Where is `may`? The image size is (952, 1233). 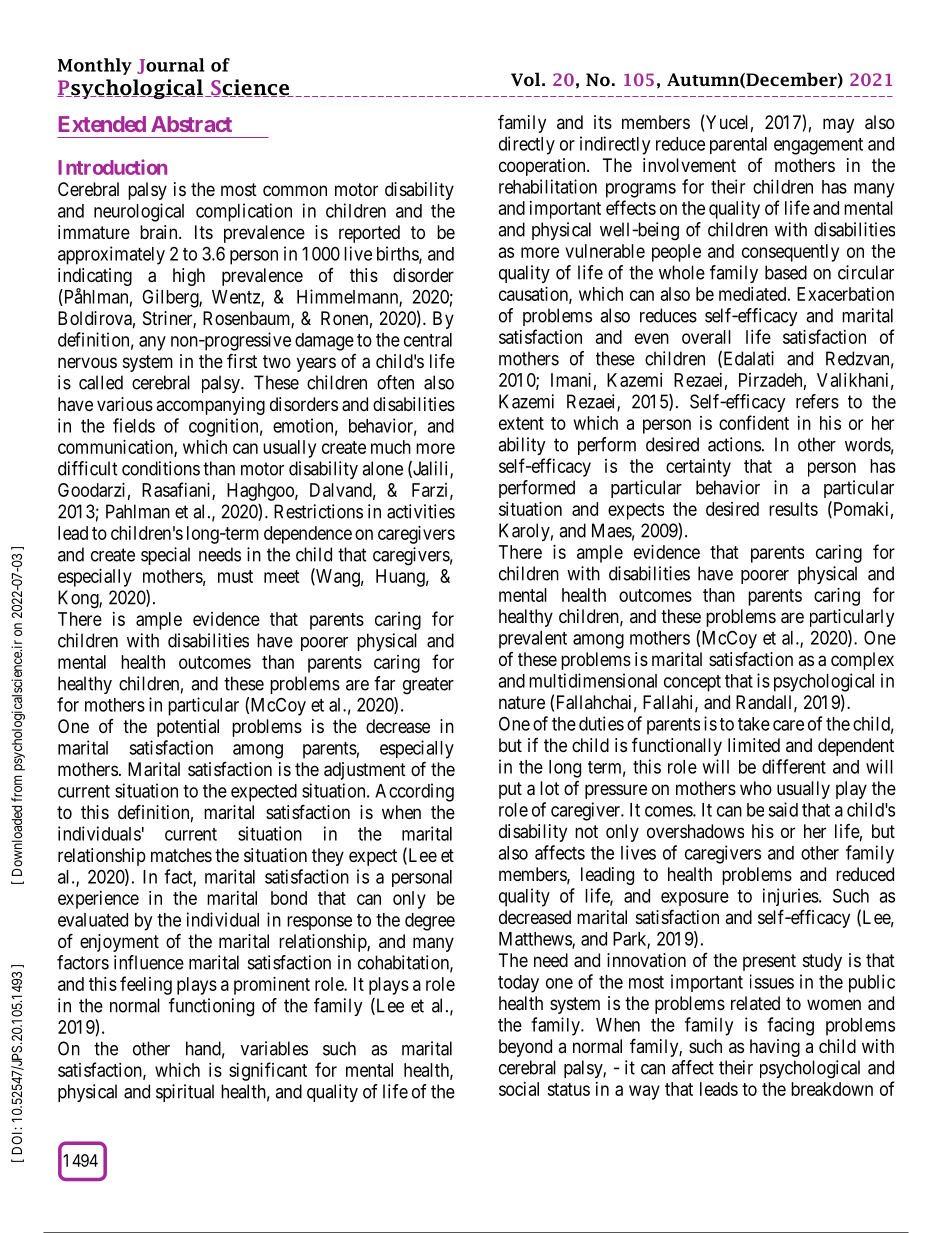 may is located at coordinates (838, 125).
